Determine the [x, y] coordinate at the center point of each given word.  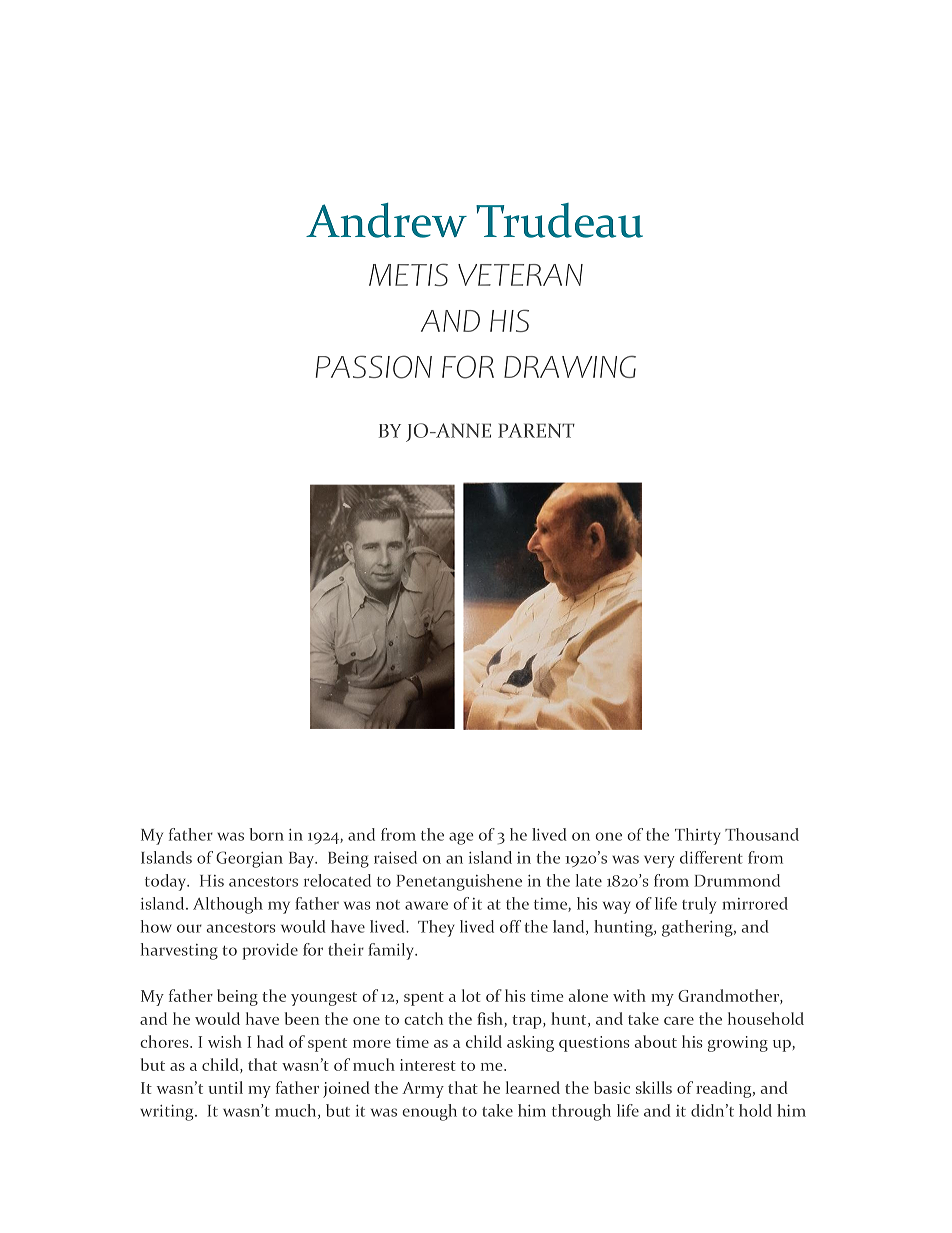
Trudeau [559, 220]
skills [654, 1087]
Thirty [698, 836]
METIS [408, 274]
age [461, 838]
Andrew [386, 220]
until [225, 1087]
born [266, 834]
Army [423, 1090]
